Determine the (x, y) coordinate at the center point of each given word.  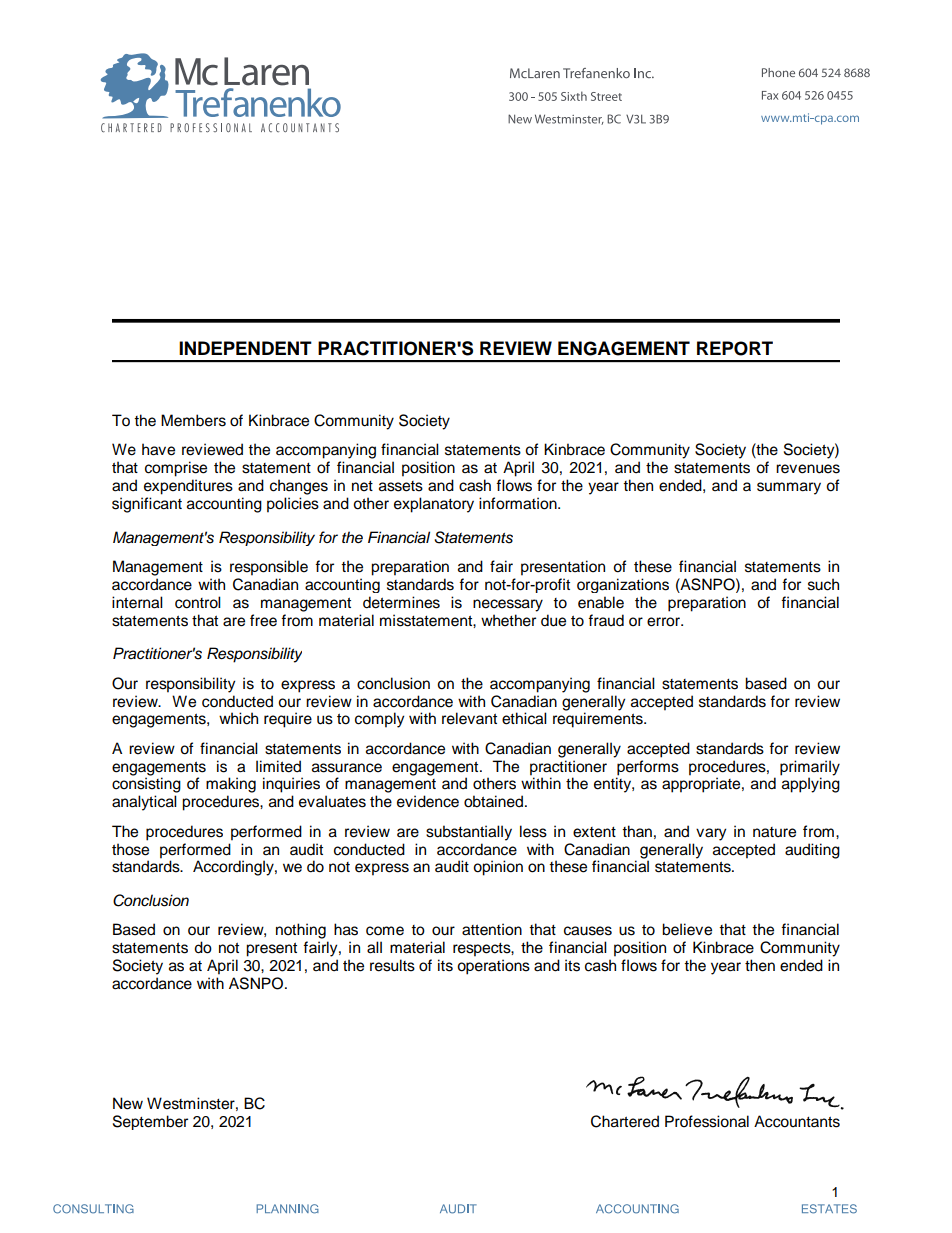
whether (508, 620)
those (130, 849)
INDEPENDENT (245, 348)
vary (711, 834)
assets (401, 486)
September (150, 1122)
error (665, 622)
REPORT (735, 348)
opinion (498, 868)
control (198, 602)
